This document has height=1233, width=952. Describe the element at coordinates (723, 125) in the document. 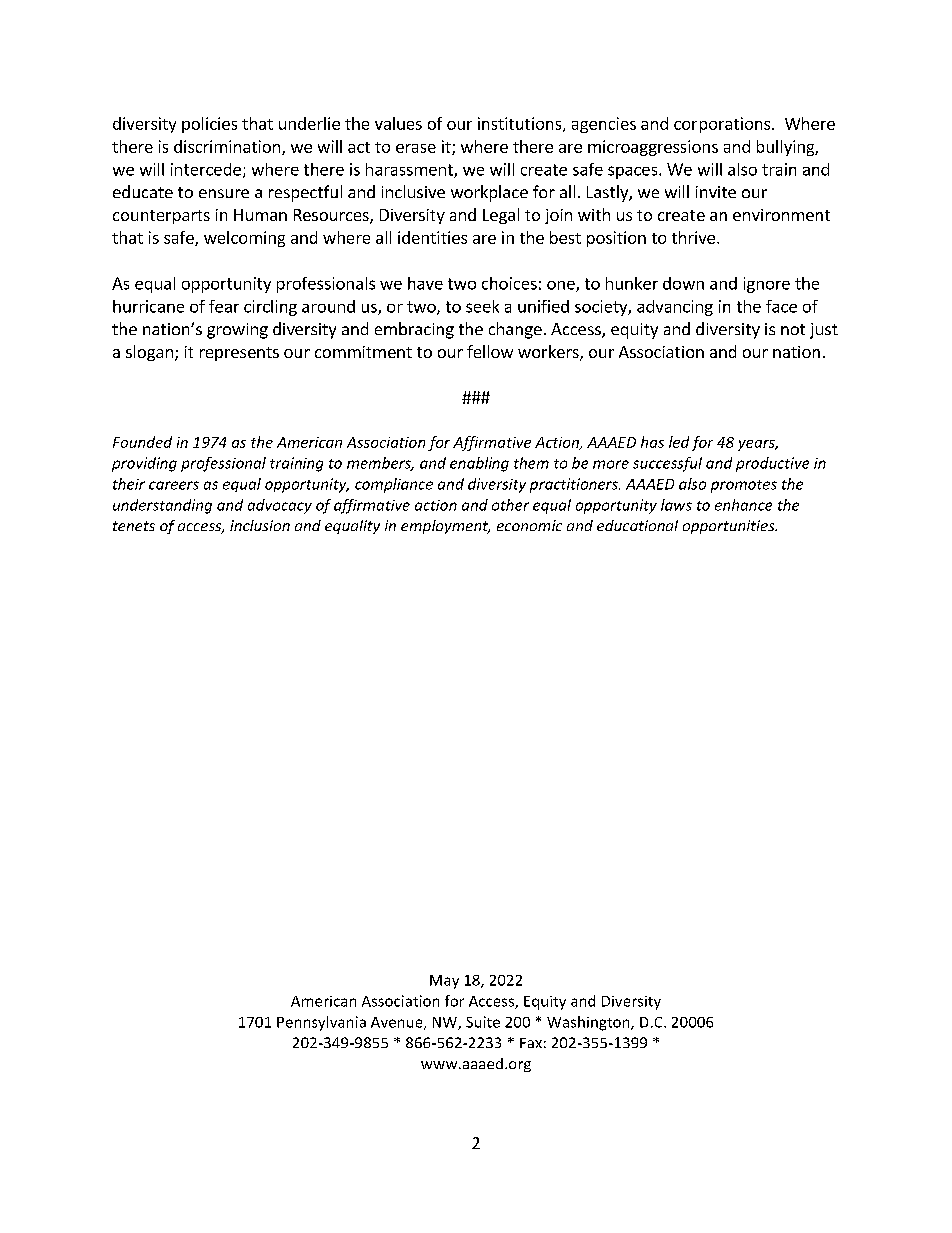

I see `corporations` at that location.
